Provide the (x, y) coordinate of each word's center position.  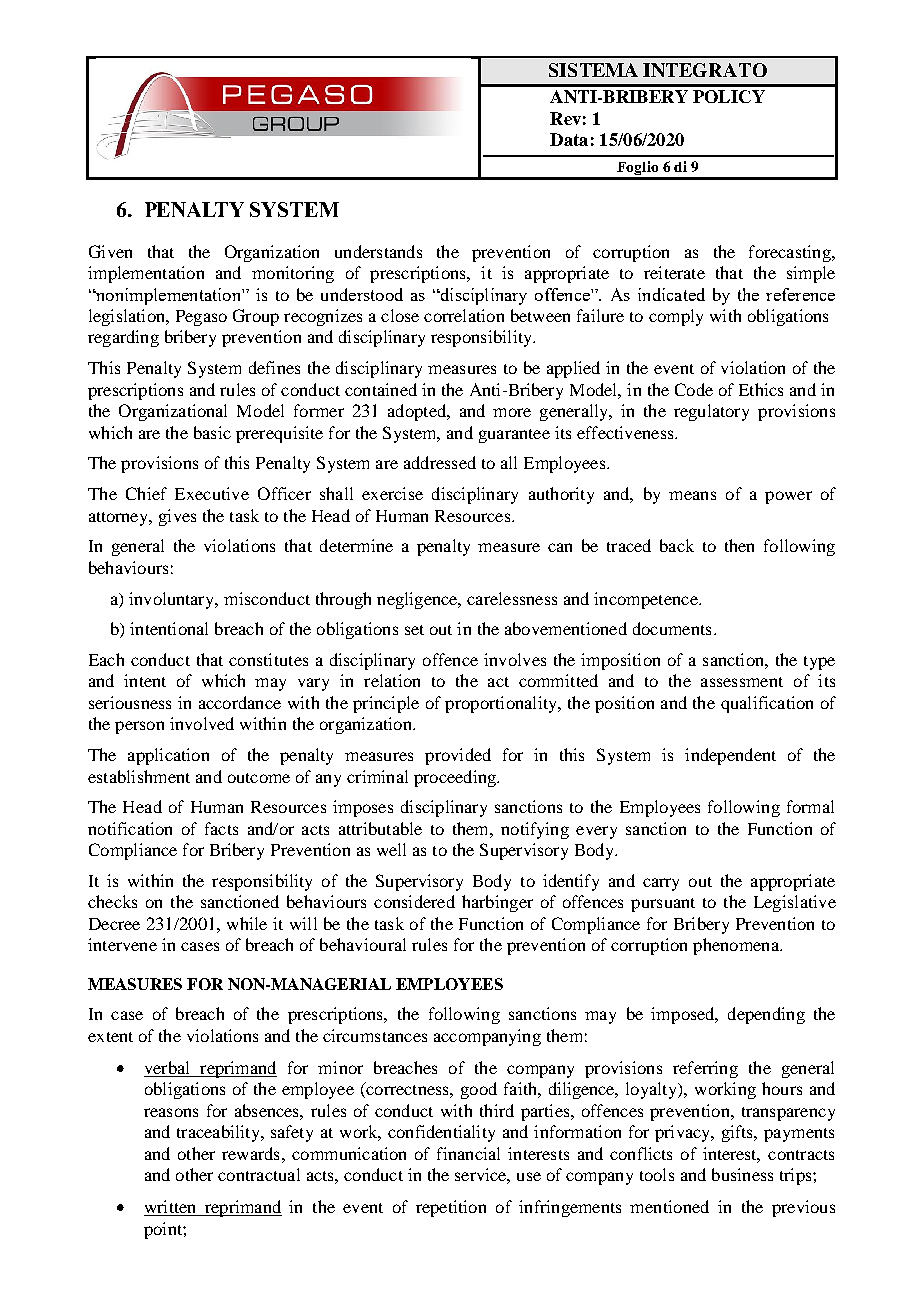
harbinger (497, 903)
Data (569, 139)
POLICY (729, 96)
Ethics (761, 389)
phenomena (737, 946)
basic (212, 432)
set (414, 630)
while (247, 923)
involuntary (173, 600)
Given (110, 251)
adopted (418, 412)
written (171, 1208)
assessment (742, 682)
